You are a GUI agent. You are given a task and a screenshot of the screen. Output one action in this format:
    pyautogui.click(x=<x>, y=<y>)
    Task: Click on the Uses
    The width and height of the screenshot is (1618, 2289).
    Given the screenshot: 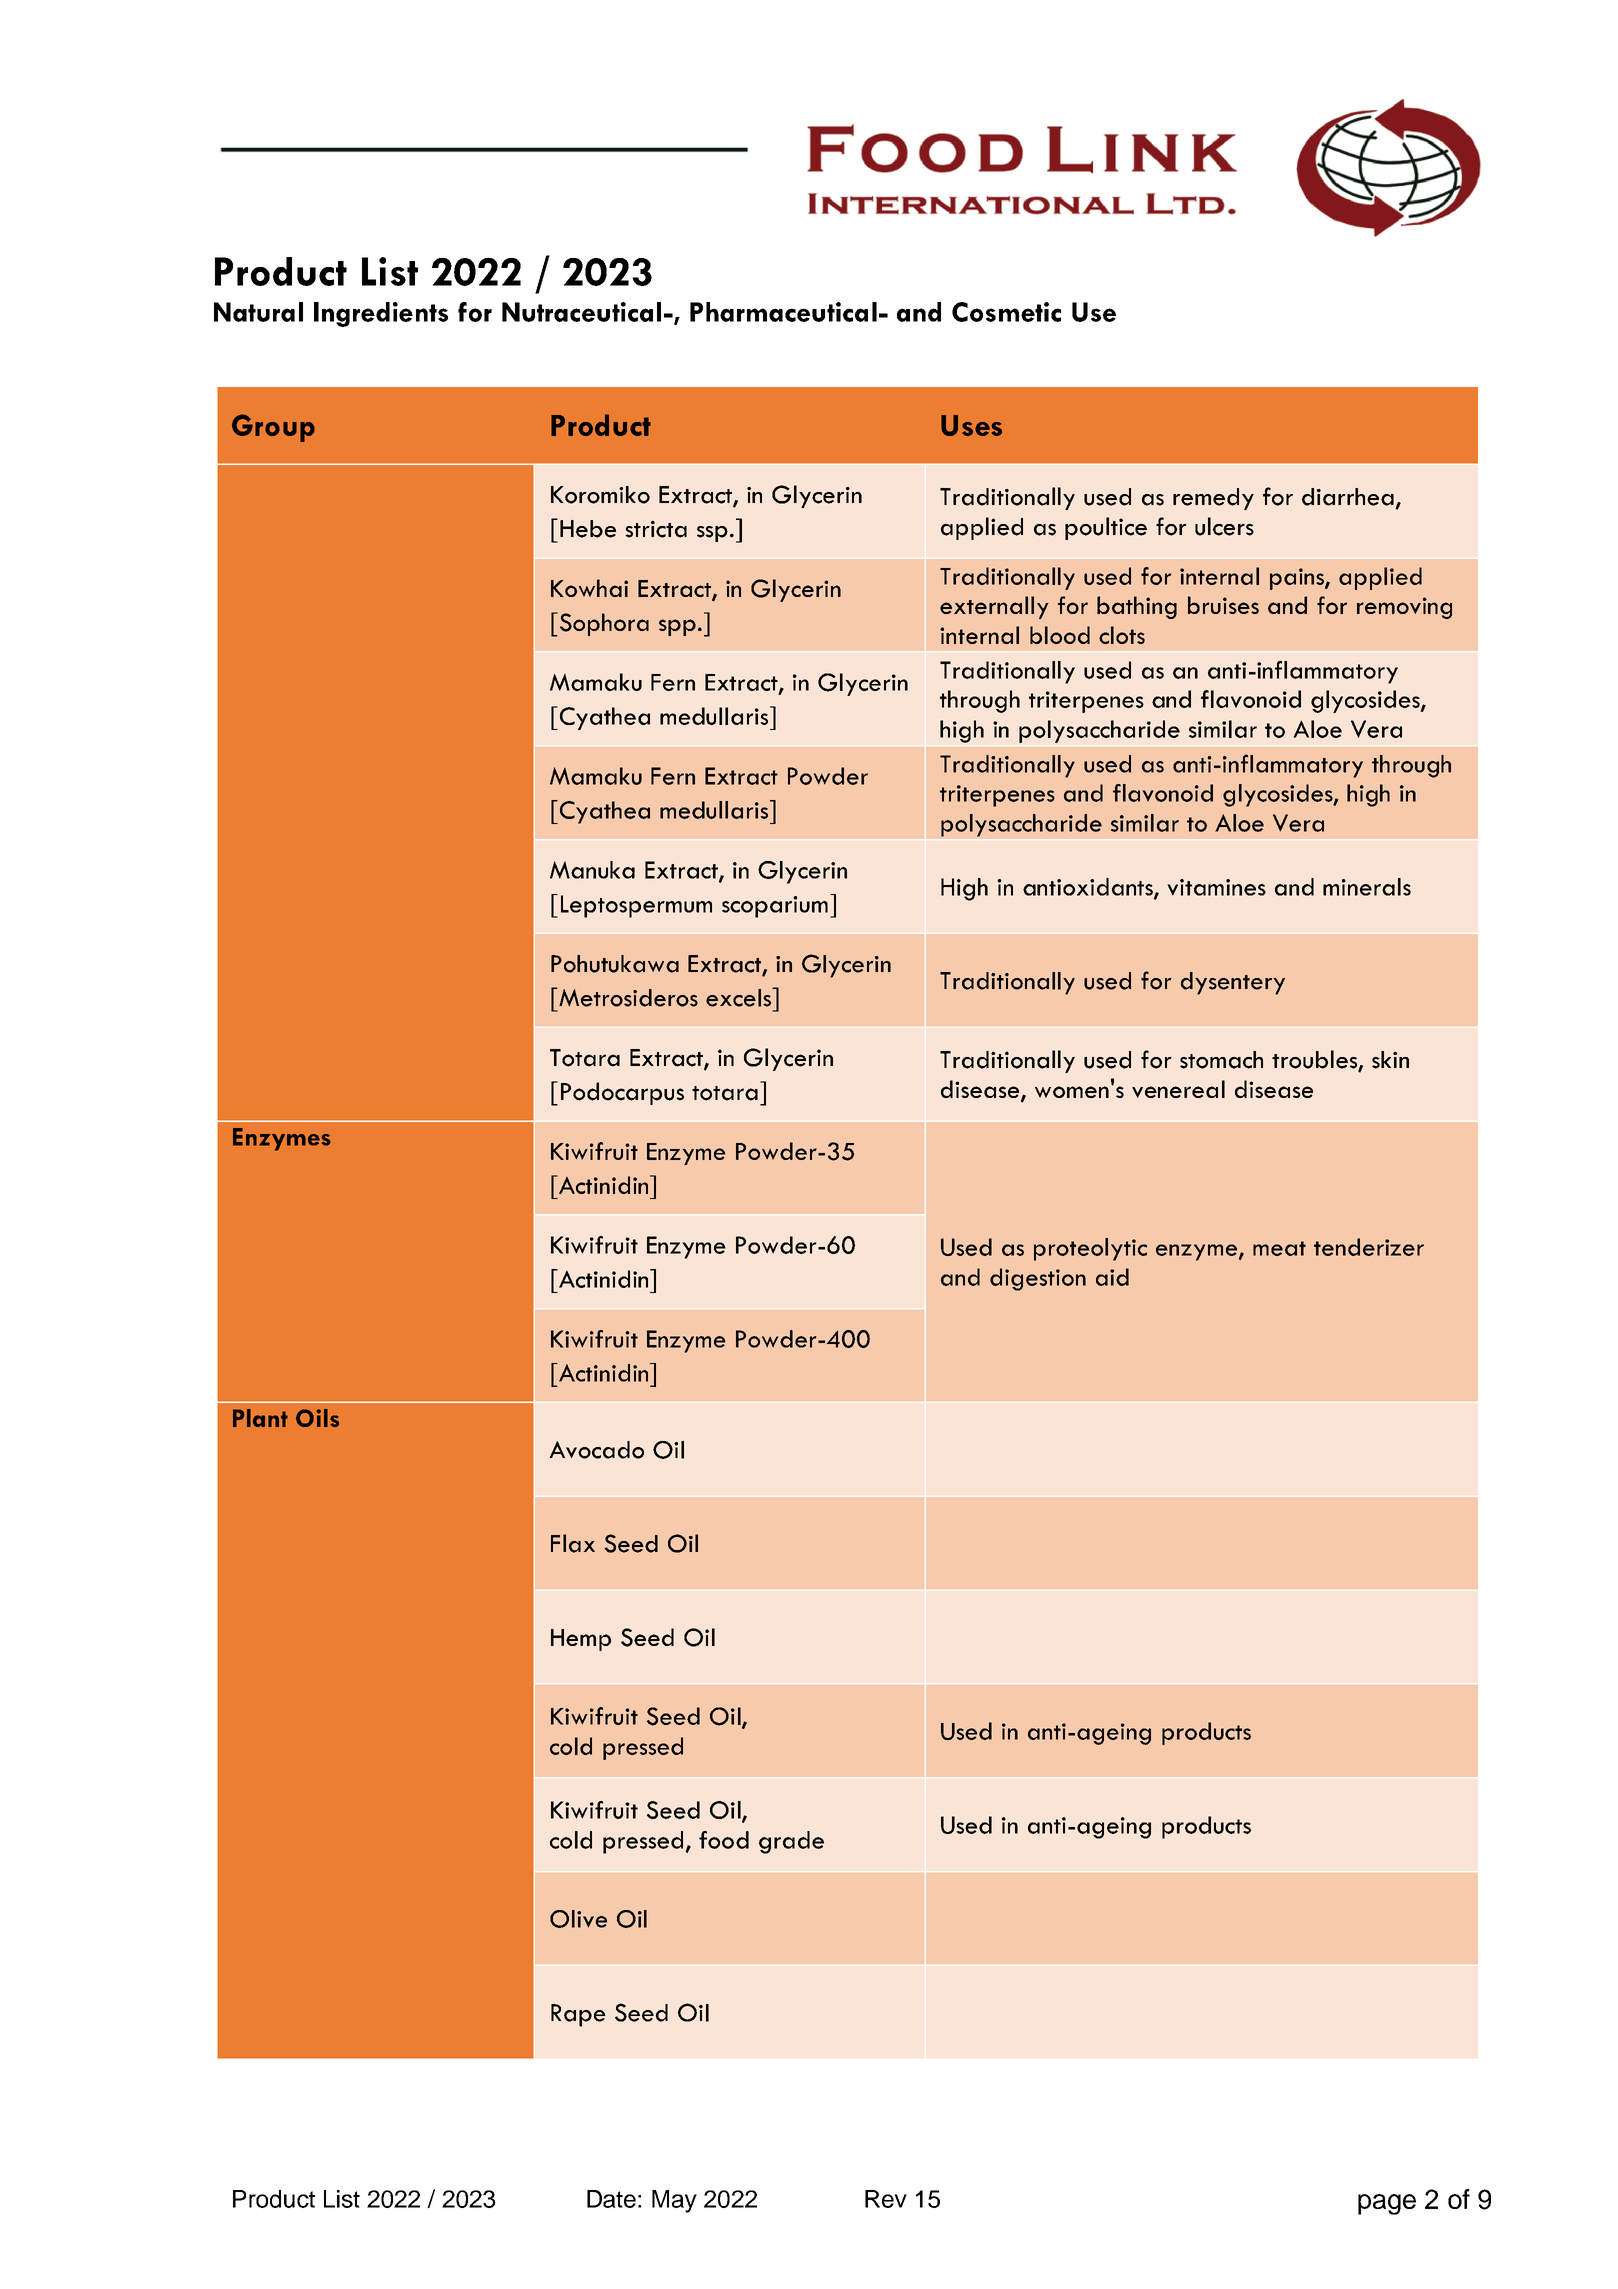 What is the action you would take?
    pyautogui.click(x=971, y=425)
